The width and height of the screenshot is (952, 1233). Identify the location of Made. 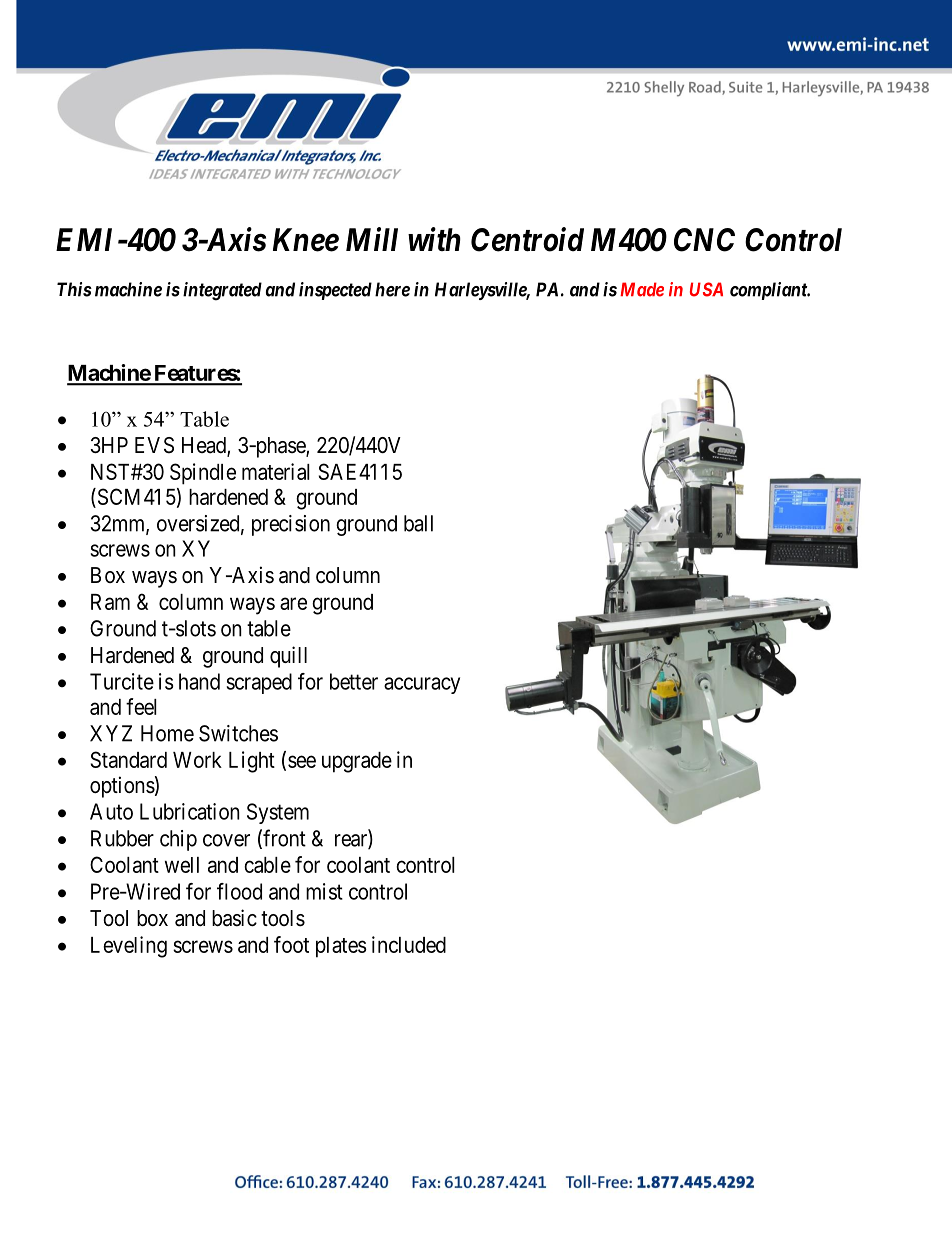
(642, 289).
